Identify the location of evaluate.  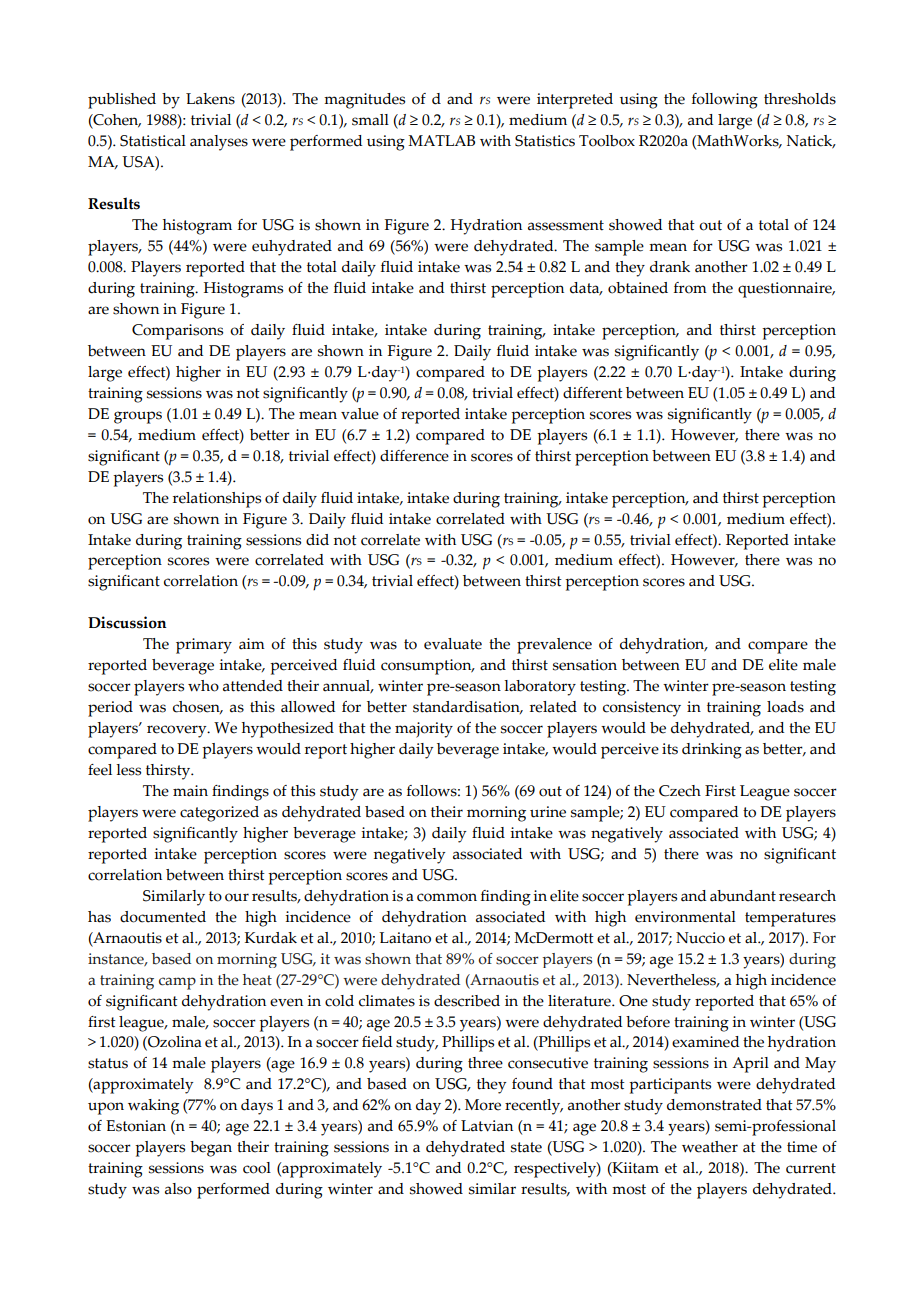
(453, 644).
